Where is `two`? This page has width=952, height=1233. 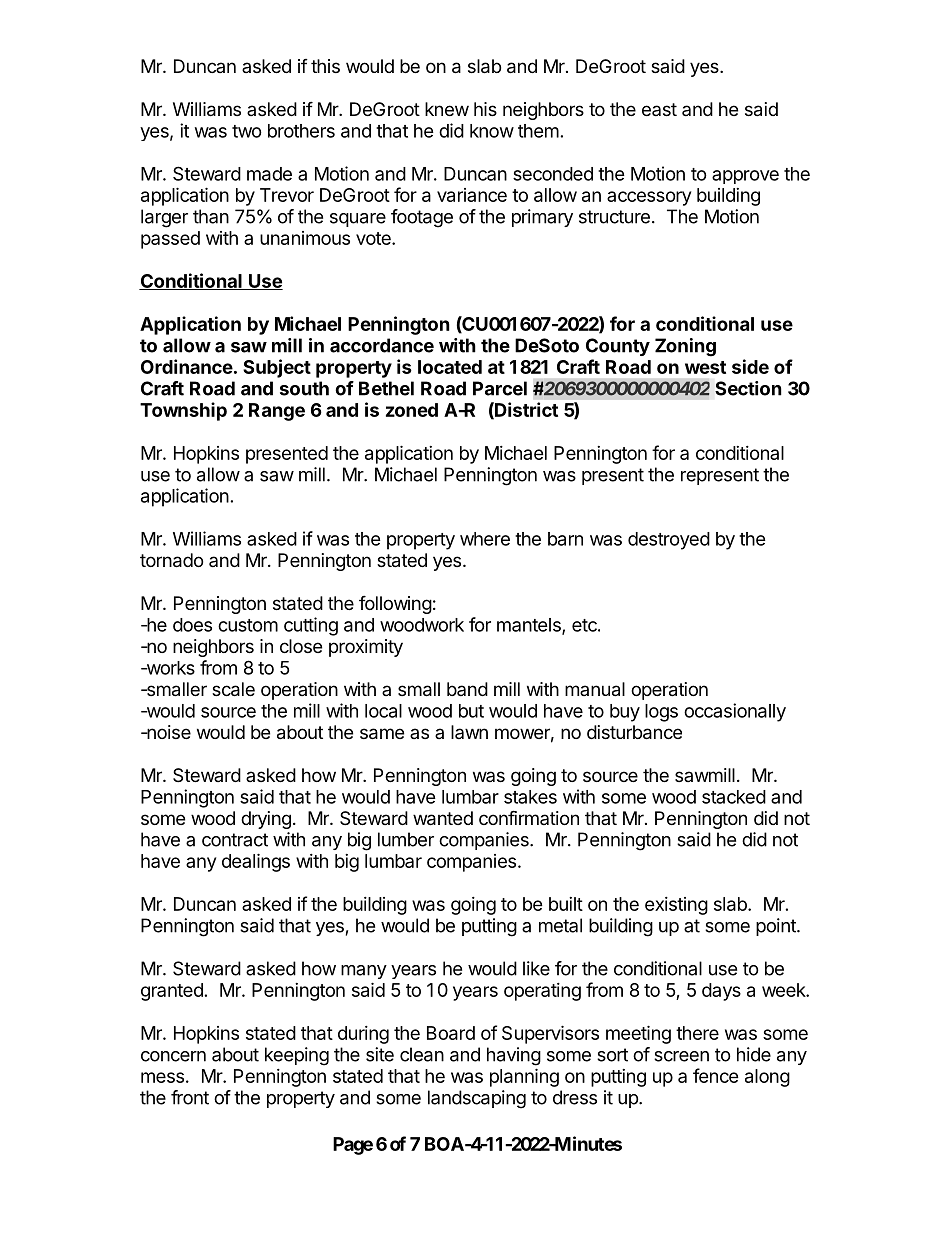
two is located at coordinates (247, 131).
